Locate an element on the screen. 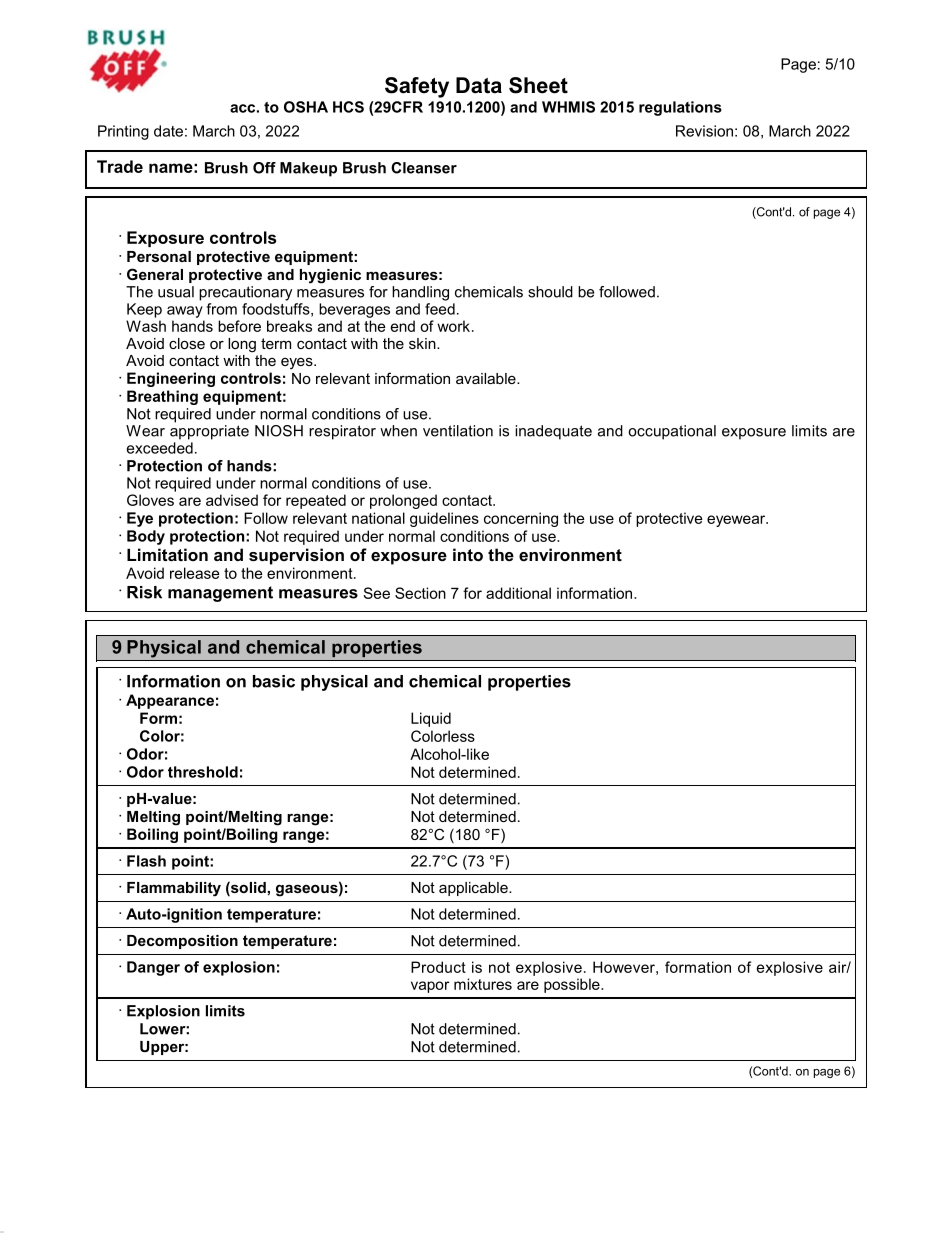 Image resolution: width=952 pixels, height=1233 pixels. regulations is located at coordinates (680, 108).
